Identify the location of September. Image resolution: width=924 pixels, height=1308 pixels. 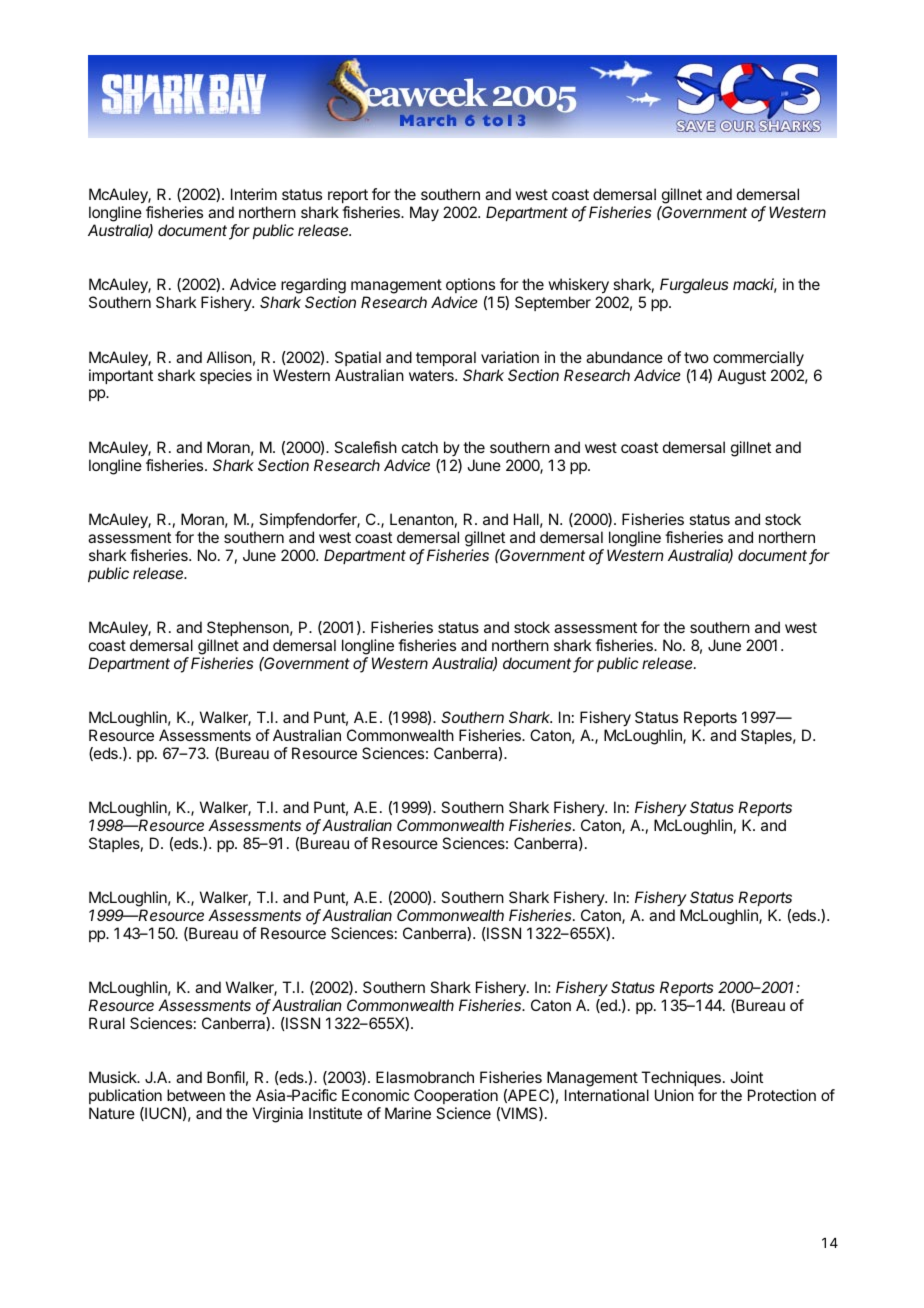
(553, 303).
